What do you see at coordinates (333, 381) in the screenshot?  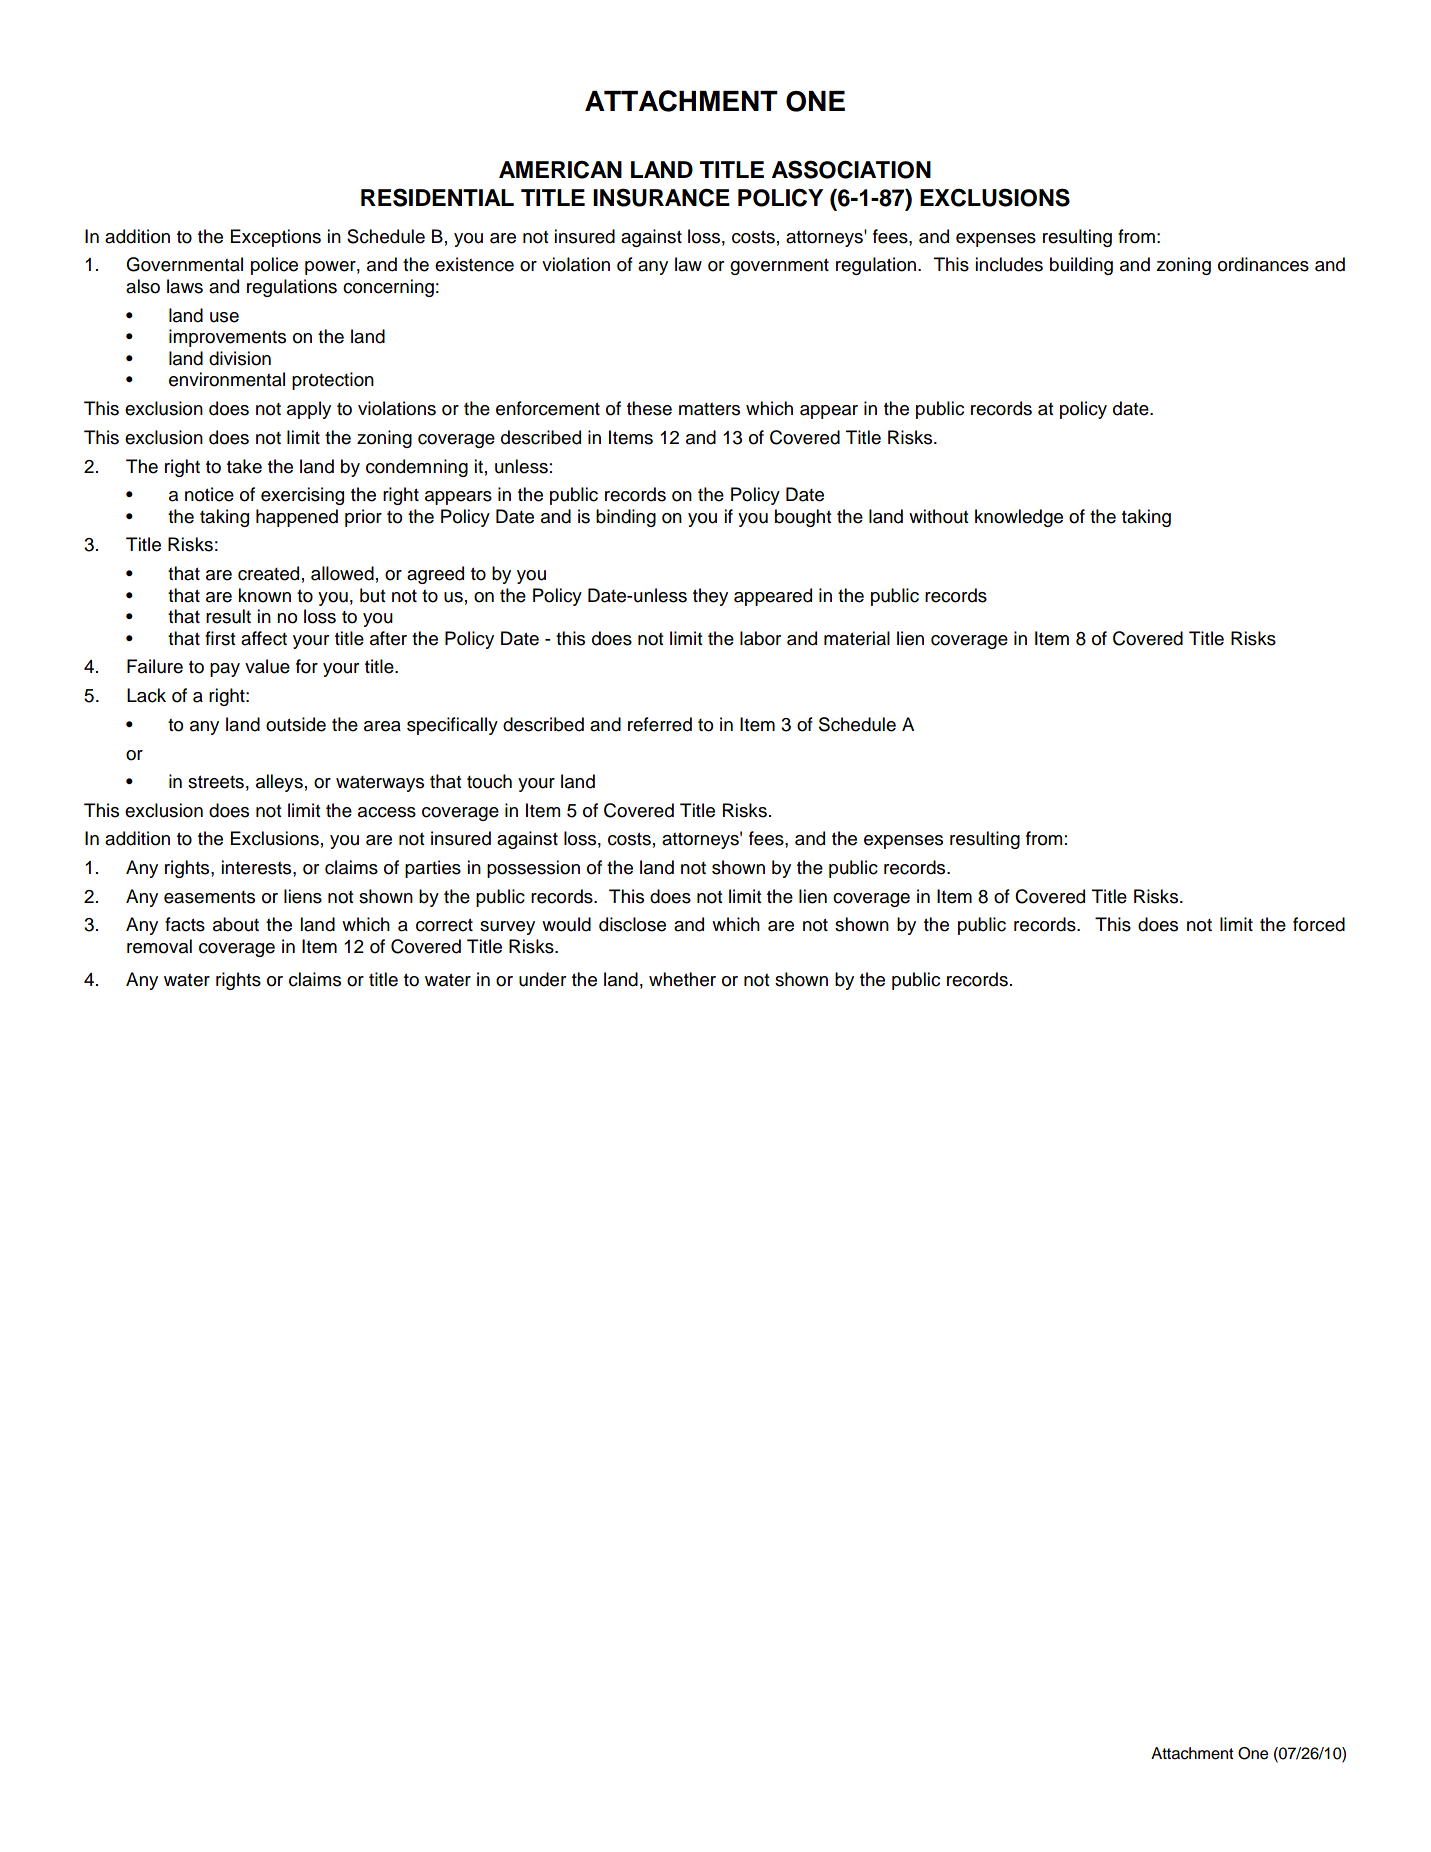 I see `protection` at bounding box center [333, 381].
